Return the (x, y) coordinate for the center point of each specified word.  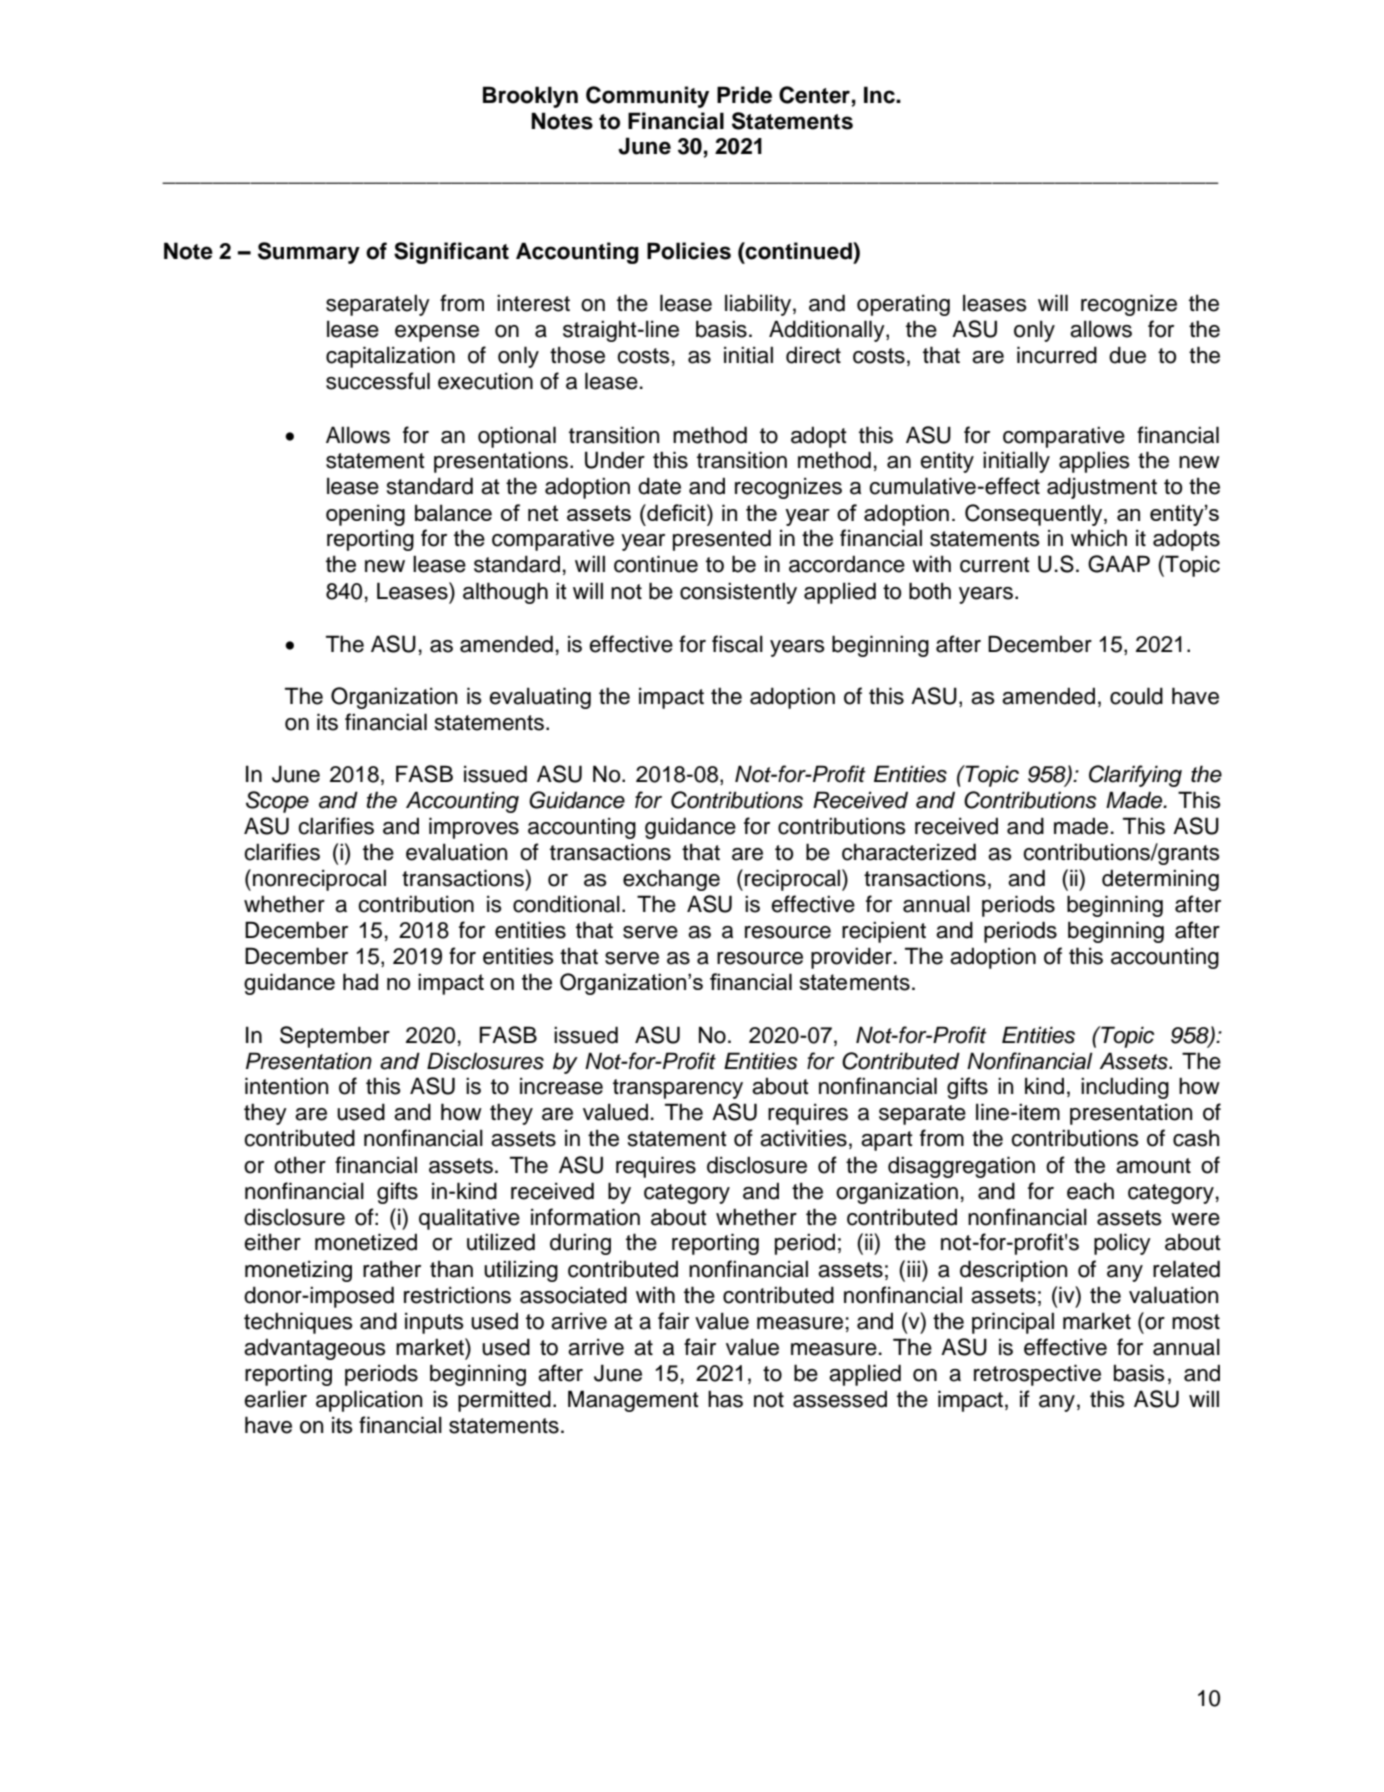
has (725, 1399)
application (369, 1401)
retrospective (1037, 1375)
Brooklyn (530, 97)
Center (814, 95)
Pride (744, 95)
